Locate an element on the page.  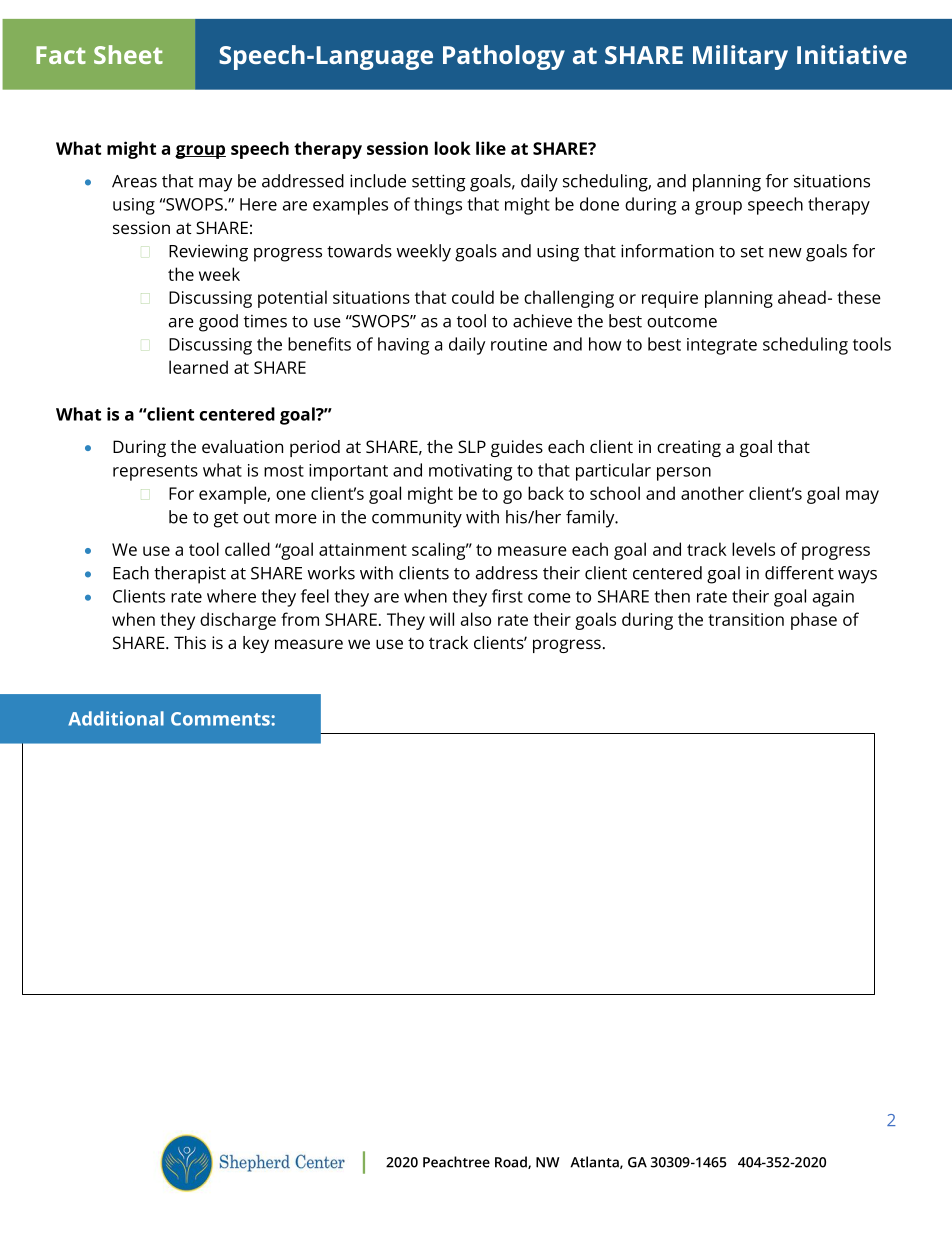
phase is located at coordinates (814, 621).
